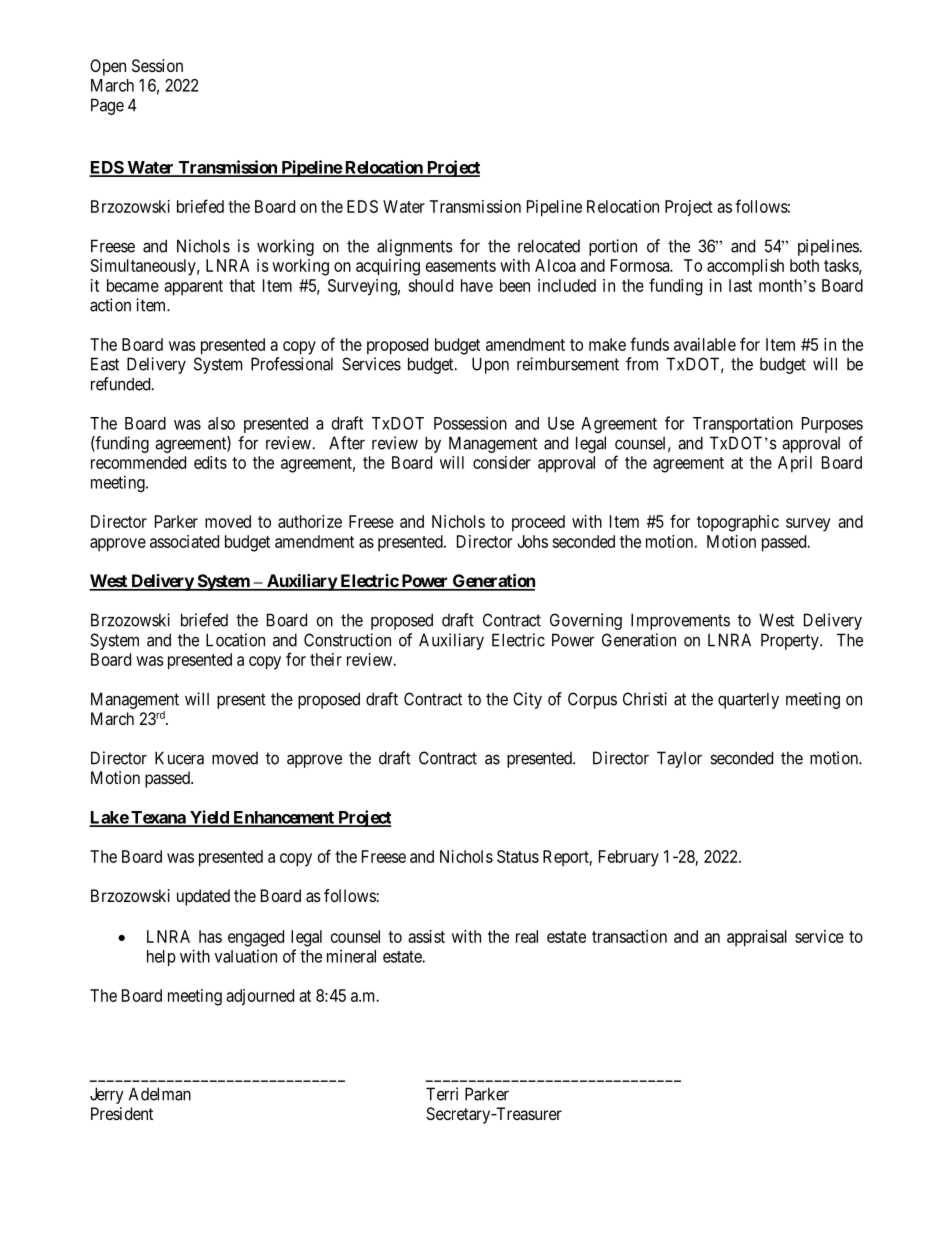 This screenshot has width=952, height=1233. Describe the element at coordinates (415, 247) in the screenshot. I see `alignments` at that location.
